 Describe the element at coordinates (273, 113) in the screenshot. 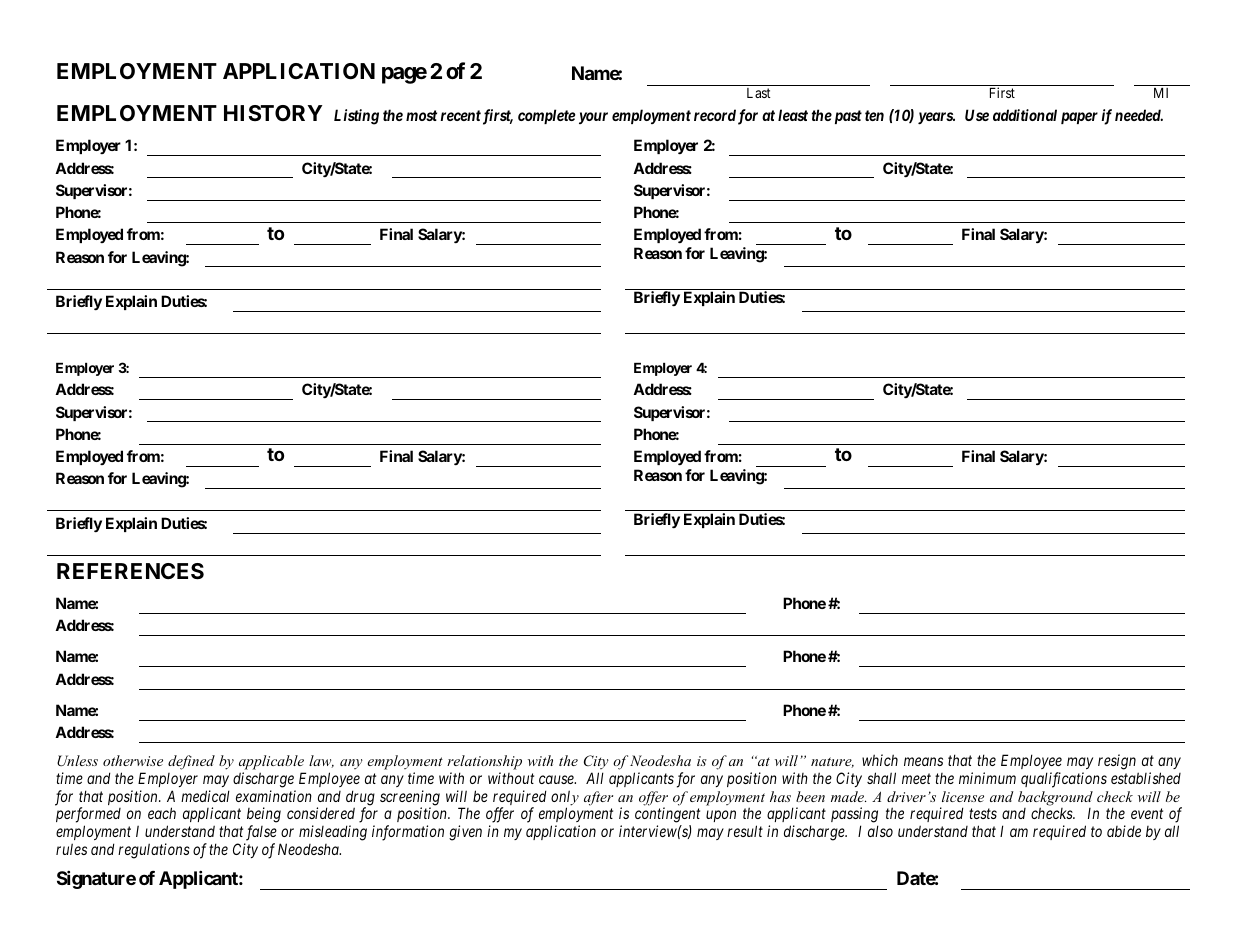

I see `HISTORY` at that location.
